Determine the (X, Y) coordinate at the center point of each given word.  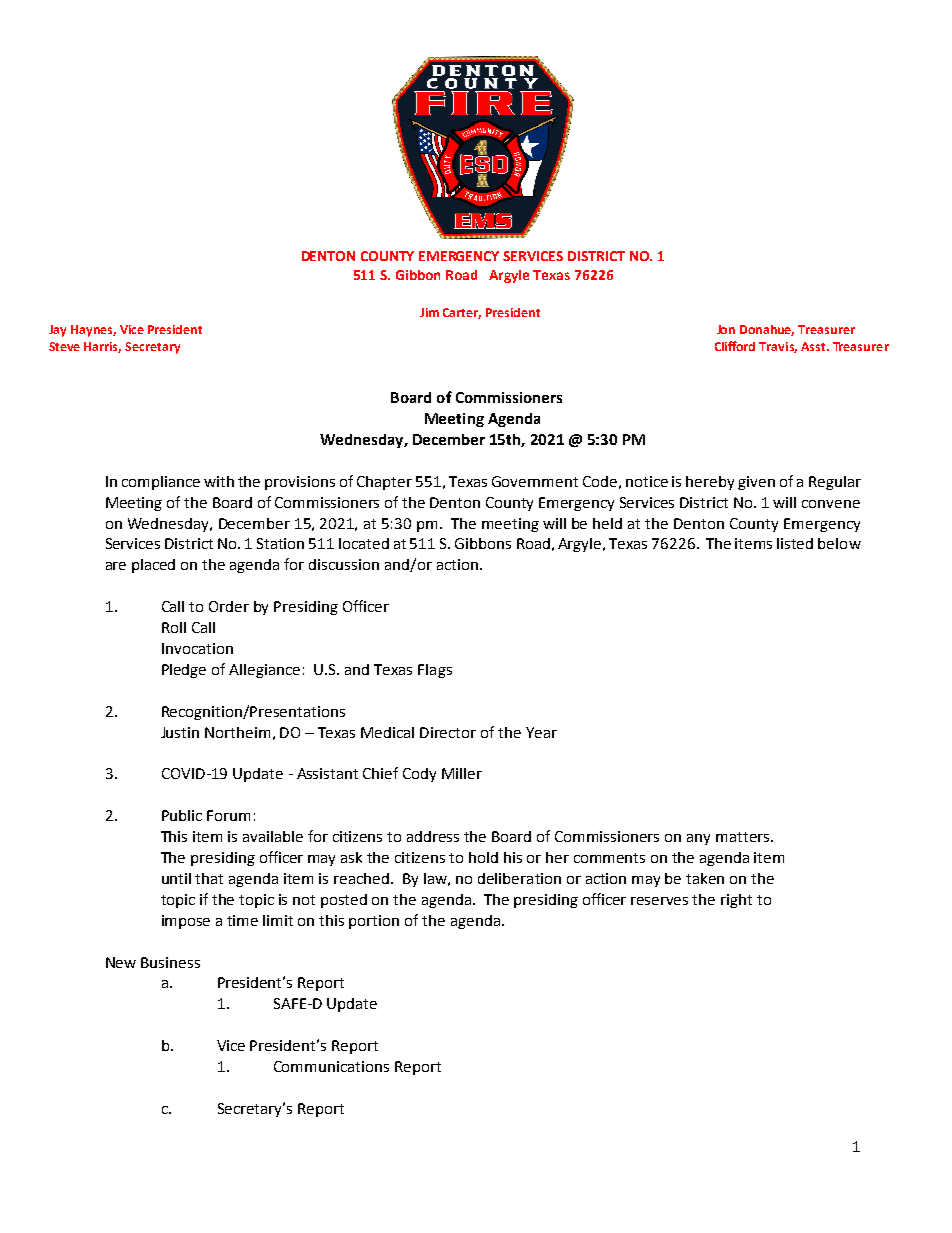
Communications (331, 1066)
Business (170, 962)
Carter (462, 313)
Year (541, 732)
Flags (435, 671)
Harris (102, 347)
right (736, 901)
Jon (726, 329)
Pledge (184, 671)
